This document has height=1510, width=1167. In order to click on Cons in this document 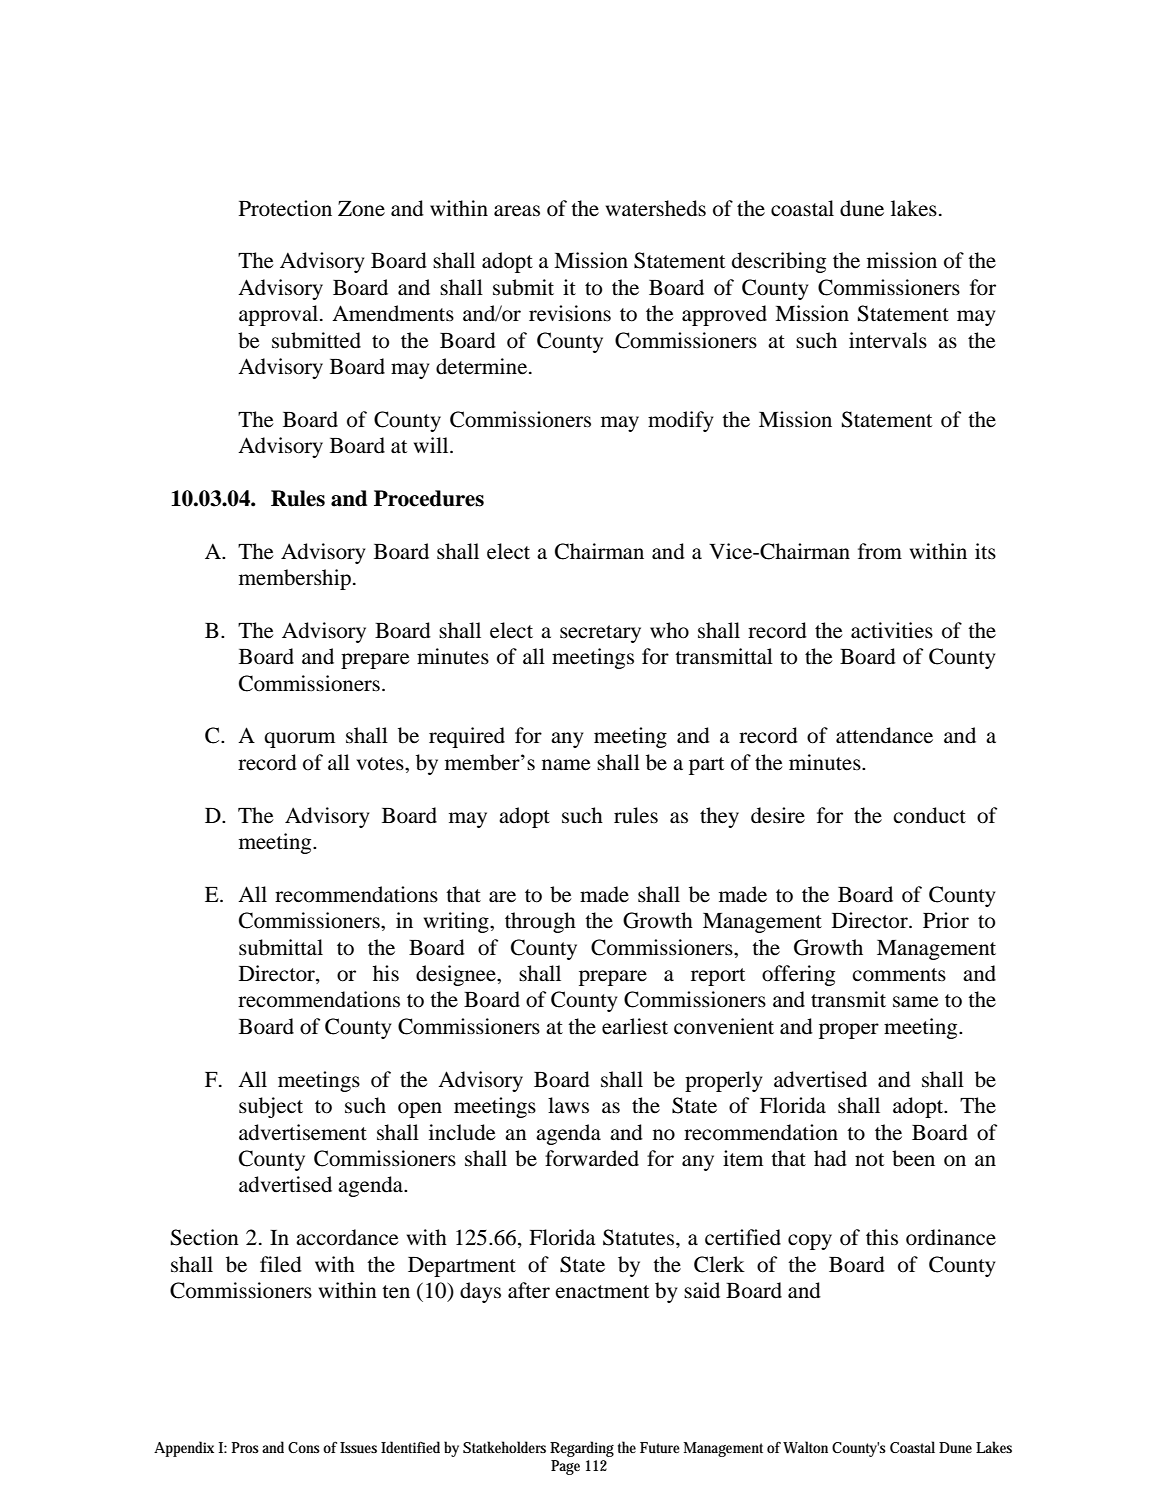, I will do `click(304, 1447)`.
